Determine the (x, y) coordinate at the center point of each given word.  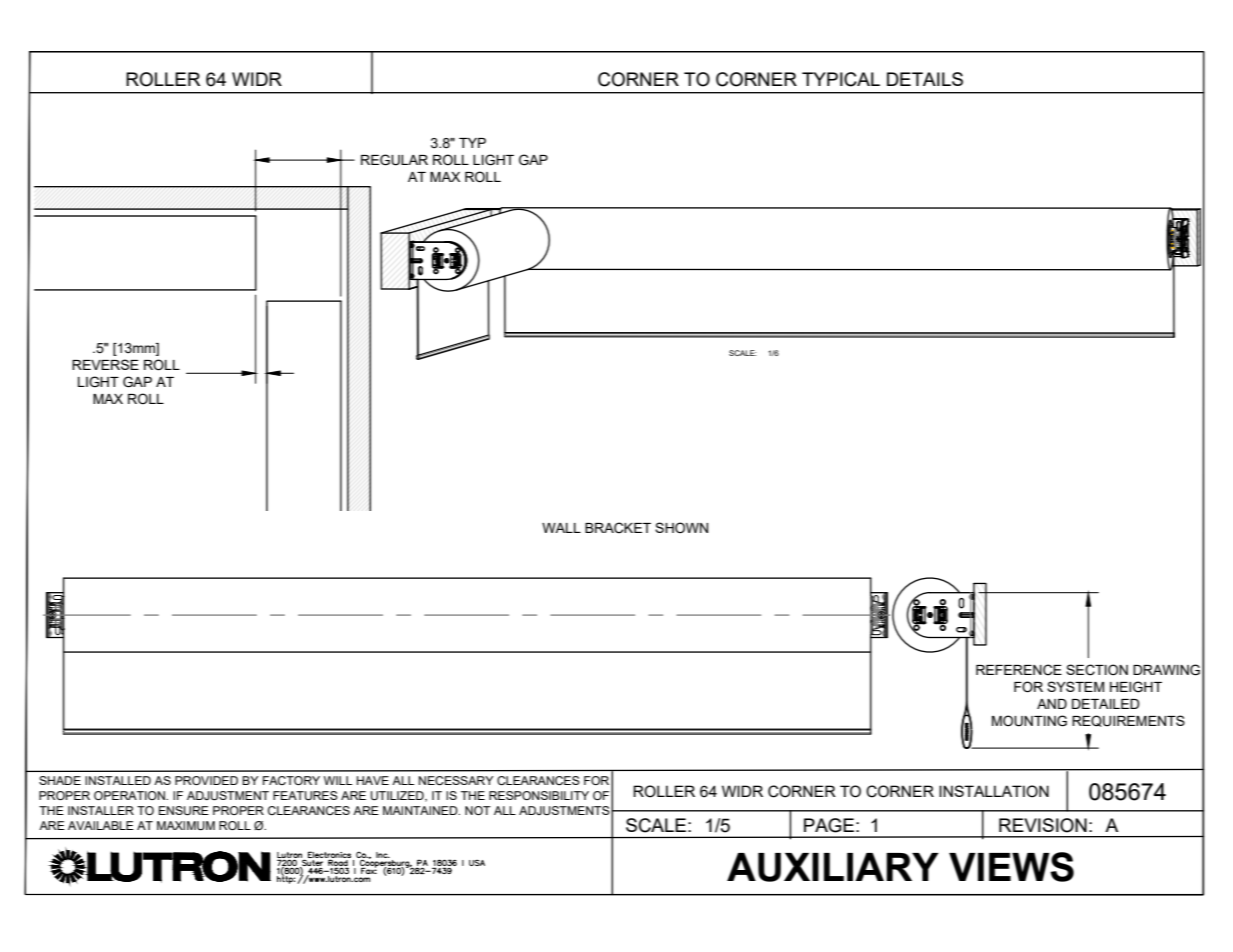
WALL (561, 528)
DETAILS (925, 79)
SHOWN (681, 528)
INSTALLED (118, 780)
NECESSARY (456, 780)
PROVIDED (206, 780)
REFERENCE (1019, 670)
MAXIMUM (186, 826)
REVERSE (105, 364)
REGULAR (394, 160)
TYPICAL (841, 79)
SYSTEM (1075, 686)
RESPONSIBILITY (539, 795)
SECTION (1097, 670)
